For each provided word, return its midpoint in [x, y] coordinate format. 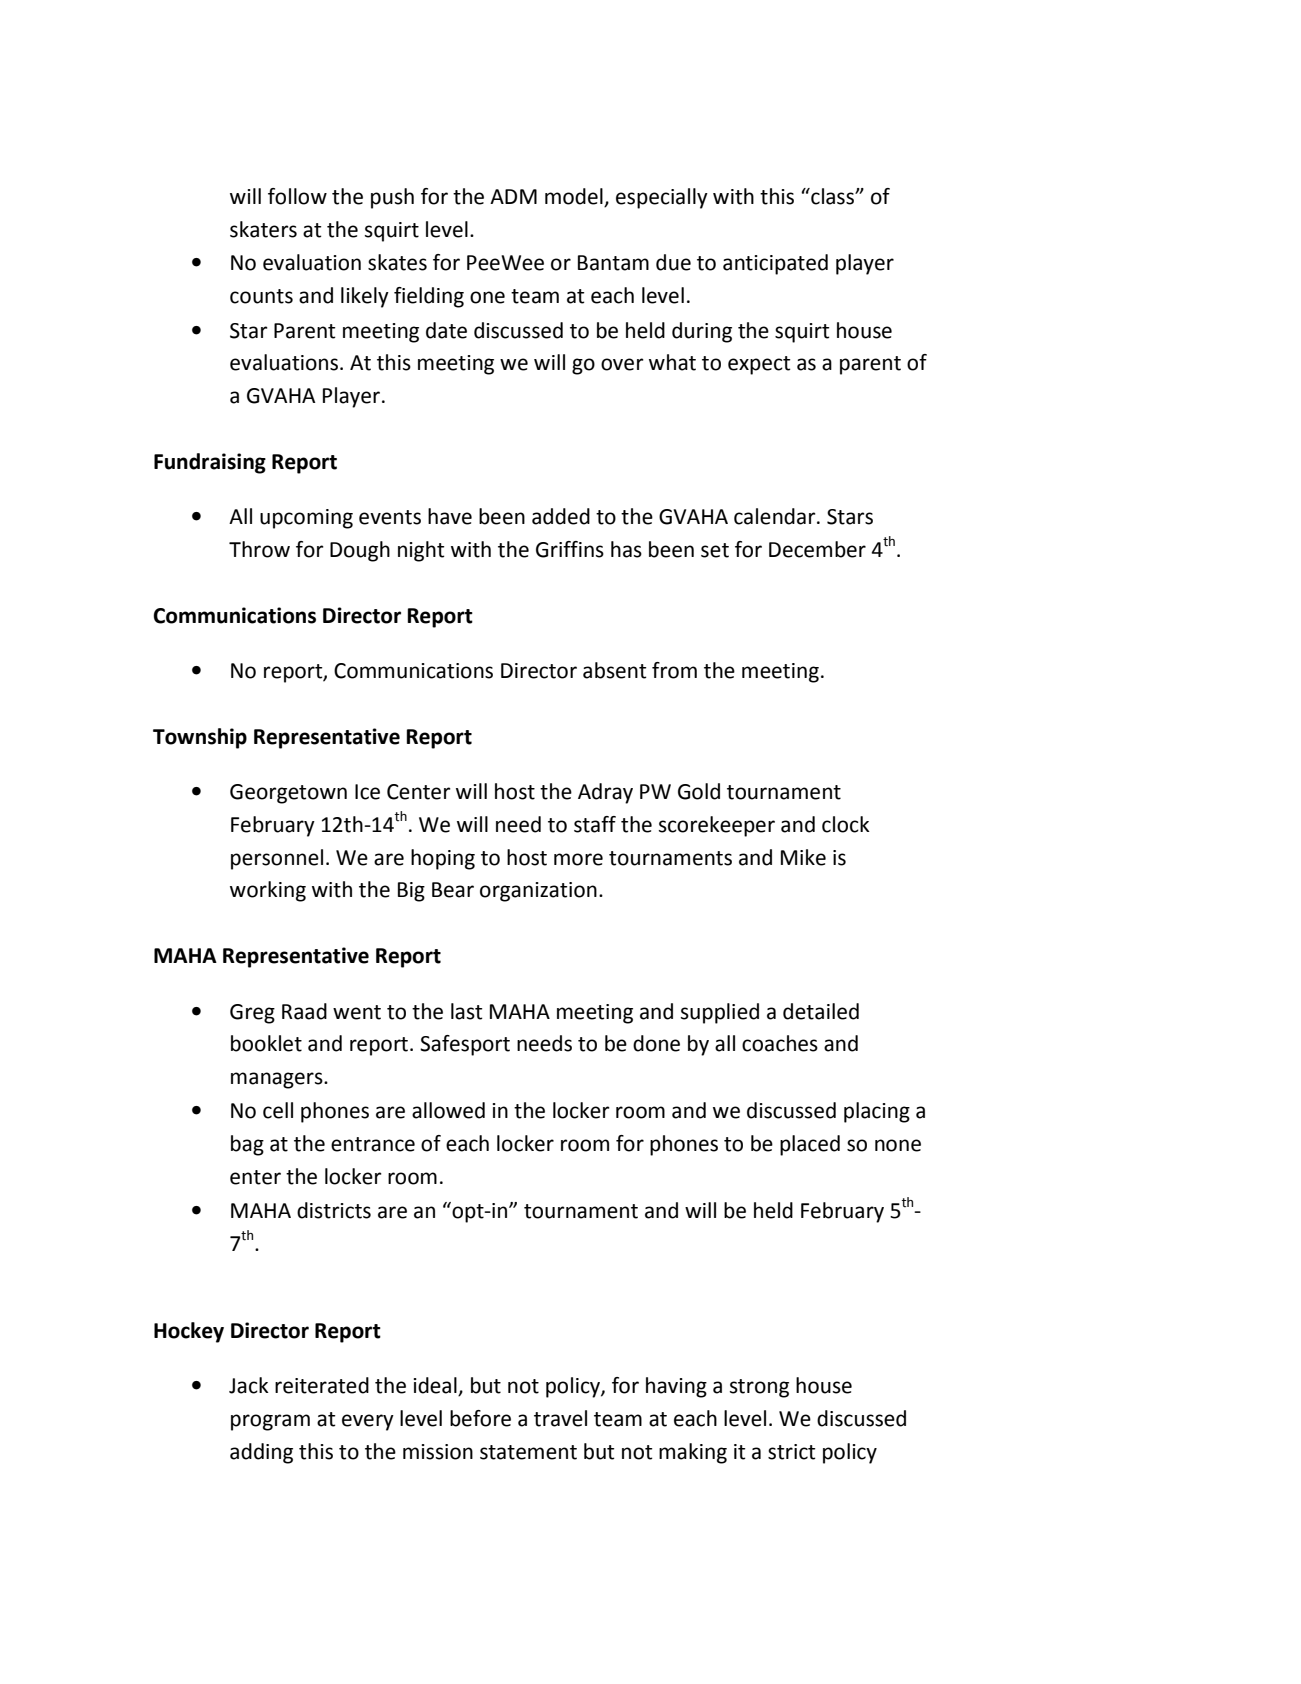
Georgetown [288, 794]
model [574, 196]
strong [759, 1388]
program [270, 1422]
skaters [263, 229]
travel [560, 1418]
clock [846, 824]
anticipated [775, 264]
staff [595, 824]
